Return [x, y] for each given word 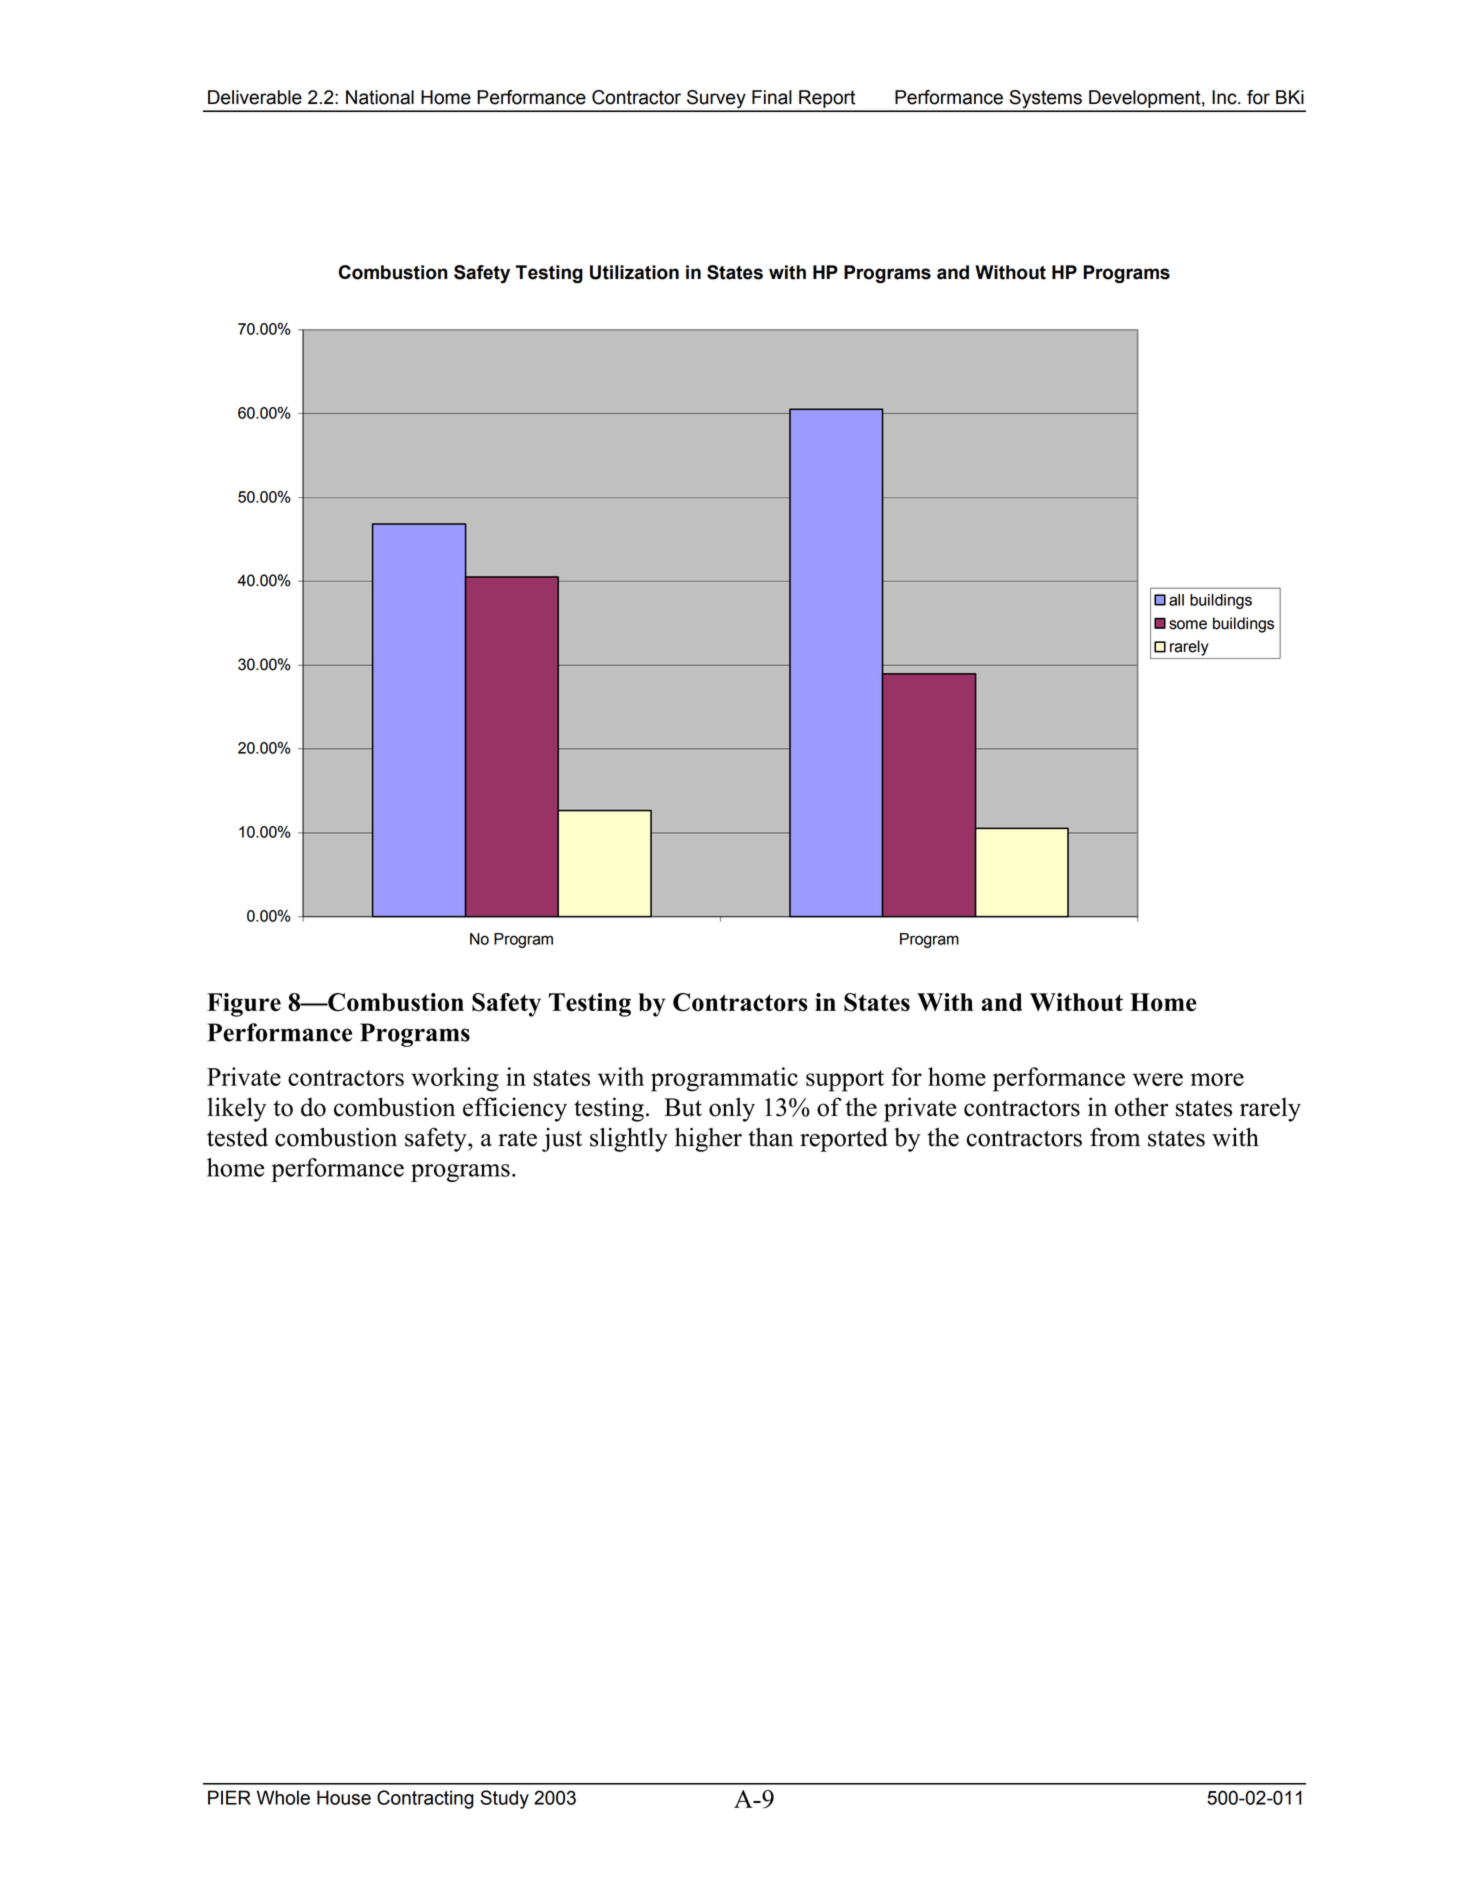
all [1176, 600]
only [732, 1109]
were [1158, 1079]
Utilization [634, 272]
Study [504, 1799]
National [380, 97]
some [1188, 625]
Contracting [425, 1799]
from [1115, 1137]
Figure [244, 1005]
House [344, 1797]
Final [772, 97]
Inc [1225, 97]
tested [237, 1137]
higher [708, 1140]
